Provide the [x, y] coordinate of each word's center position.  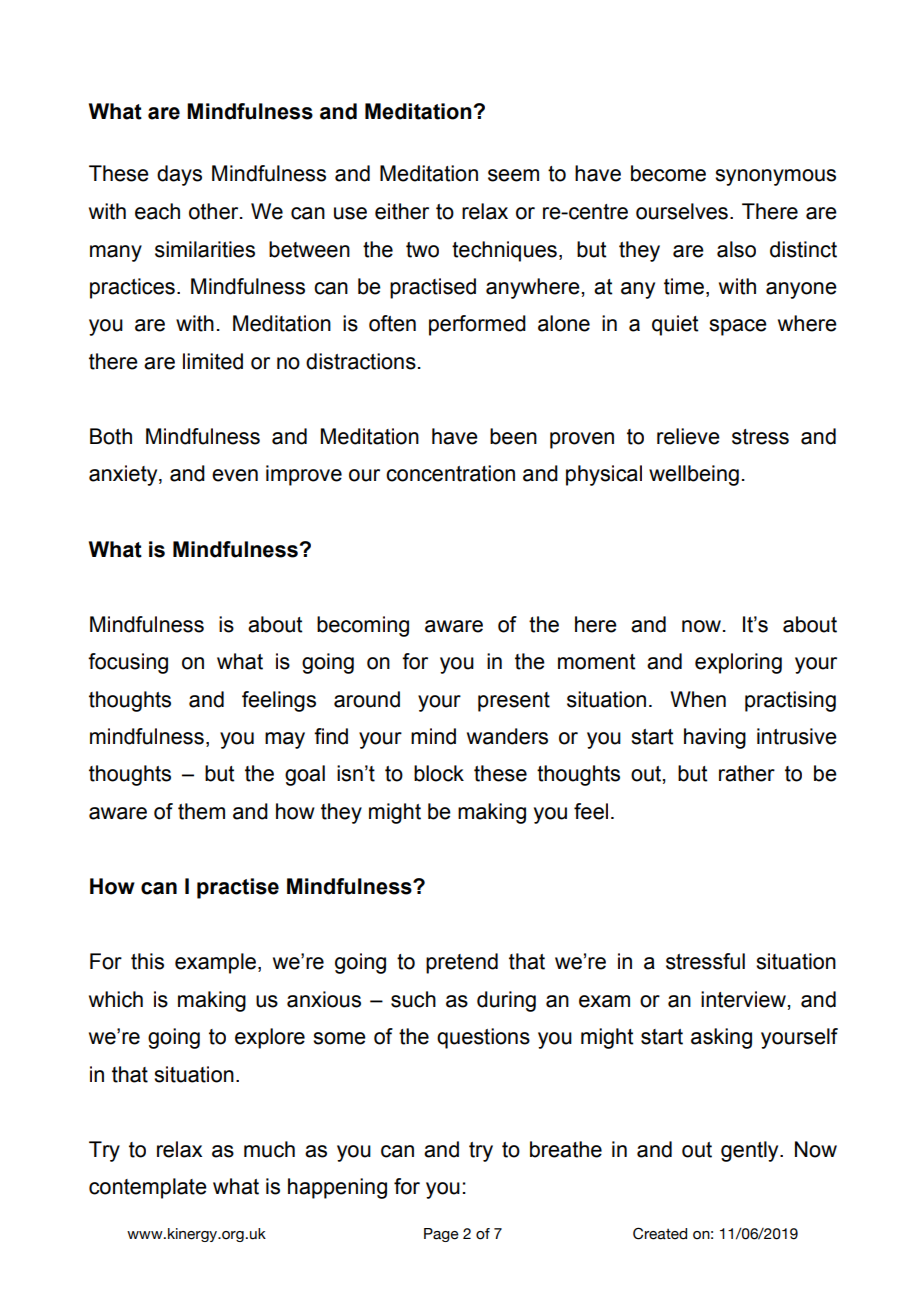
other [215, 211]
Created [660, 1233]
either [402, 211]
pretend [462, 963]
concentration [450, 473]
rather [747, 773]
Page [441, 1235]
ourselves [682, 211]
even [235, 475]
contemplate [148, 1188]
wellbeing [694, 475]
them [201, 811]
